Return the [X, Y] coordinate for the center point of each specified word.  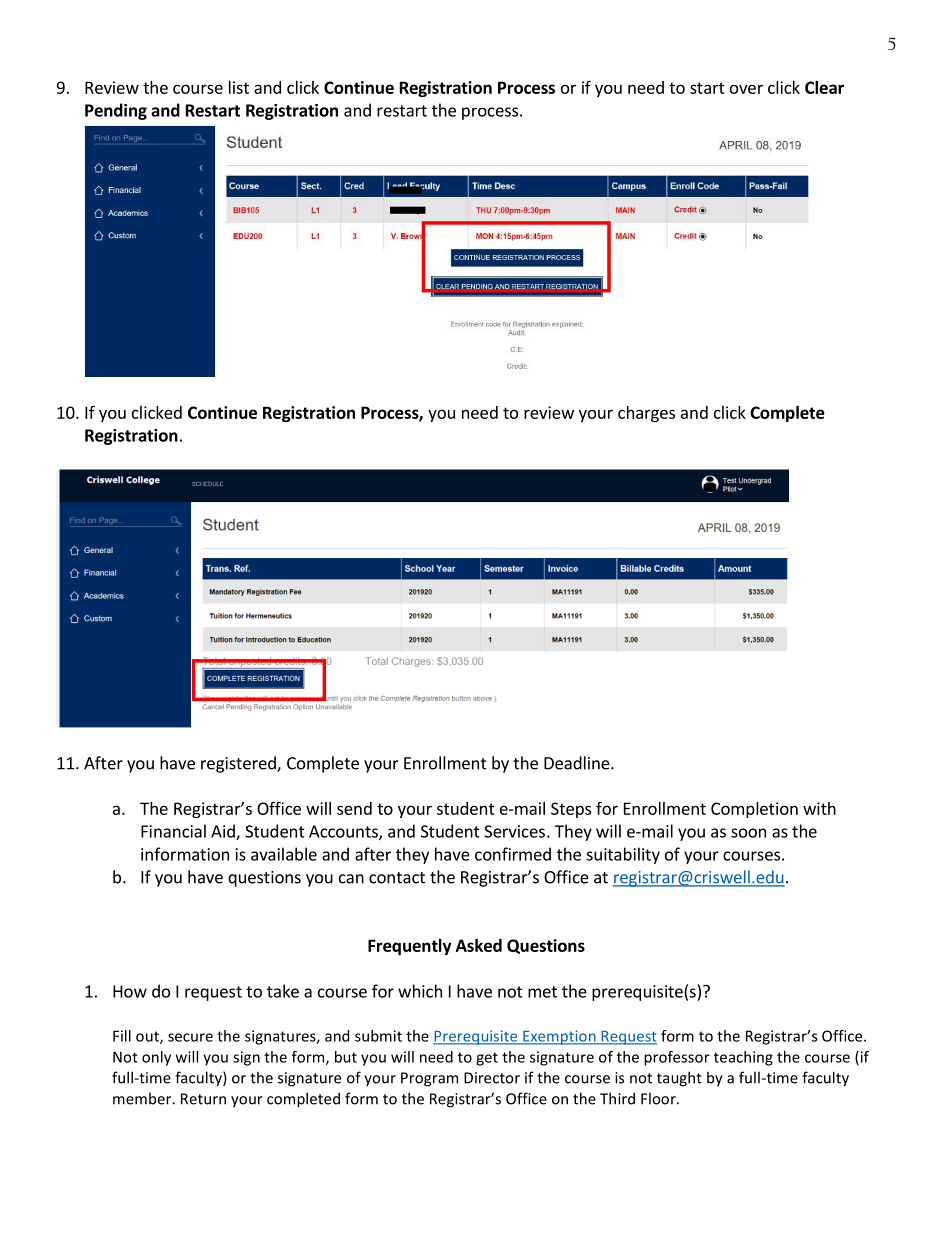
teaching [743, 1058]
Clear [824, 87]
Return [203, 1099]
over [746, 89]
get [487, 1059]
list [239, 87]
